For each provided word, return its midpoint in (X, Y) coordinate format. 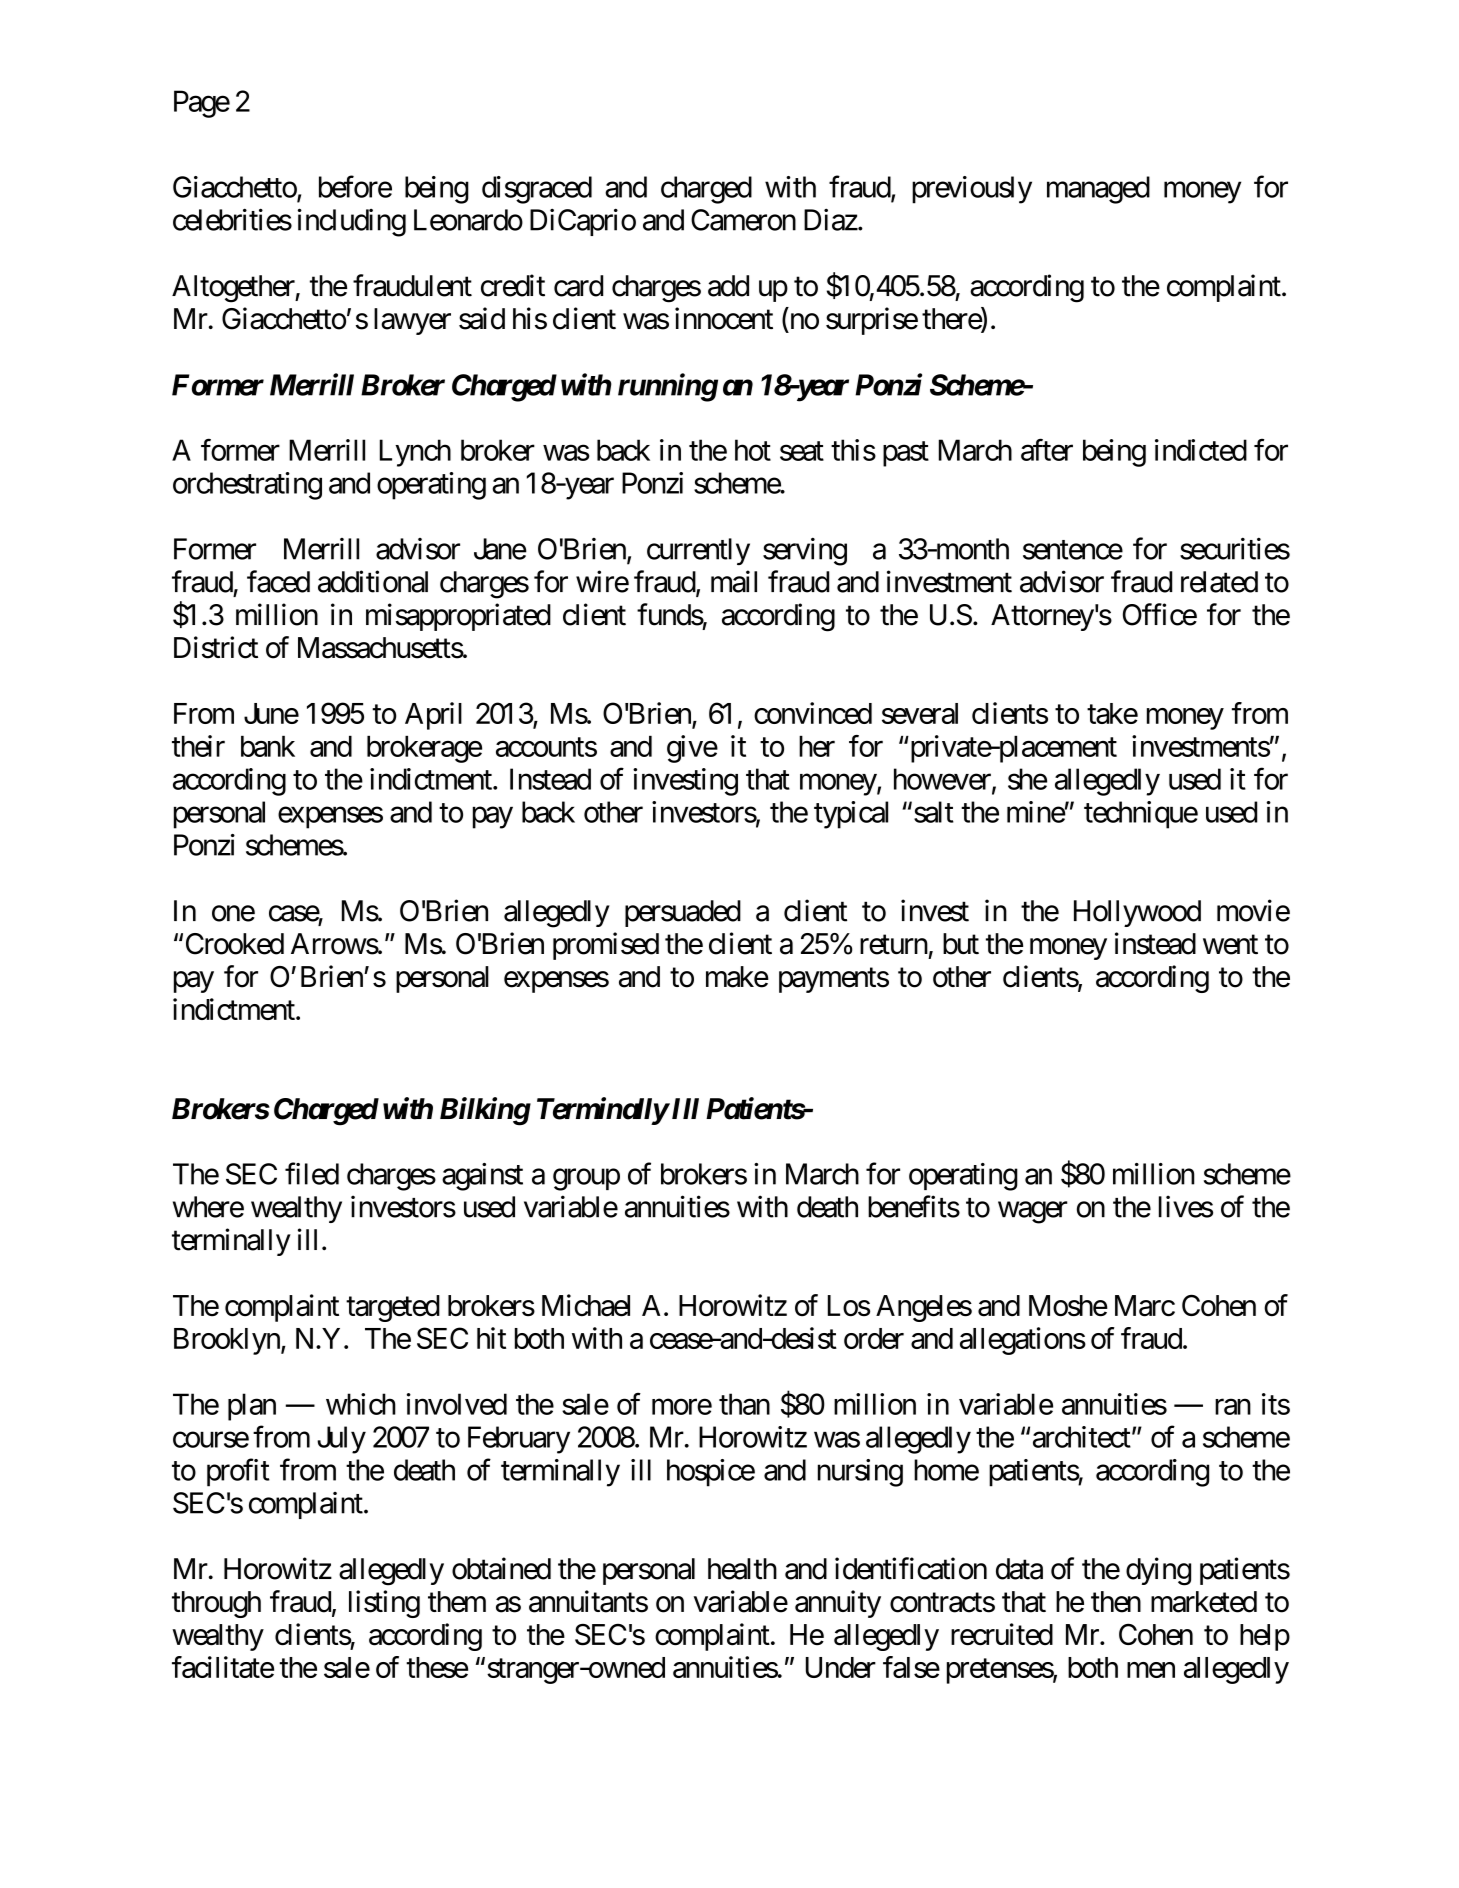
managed (1098, 190)
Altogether (234, 289)
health (742, 1569)
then (1116, 1602)
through (216, 1604)
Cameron (743, 220)
